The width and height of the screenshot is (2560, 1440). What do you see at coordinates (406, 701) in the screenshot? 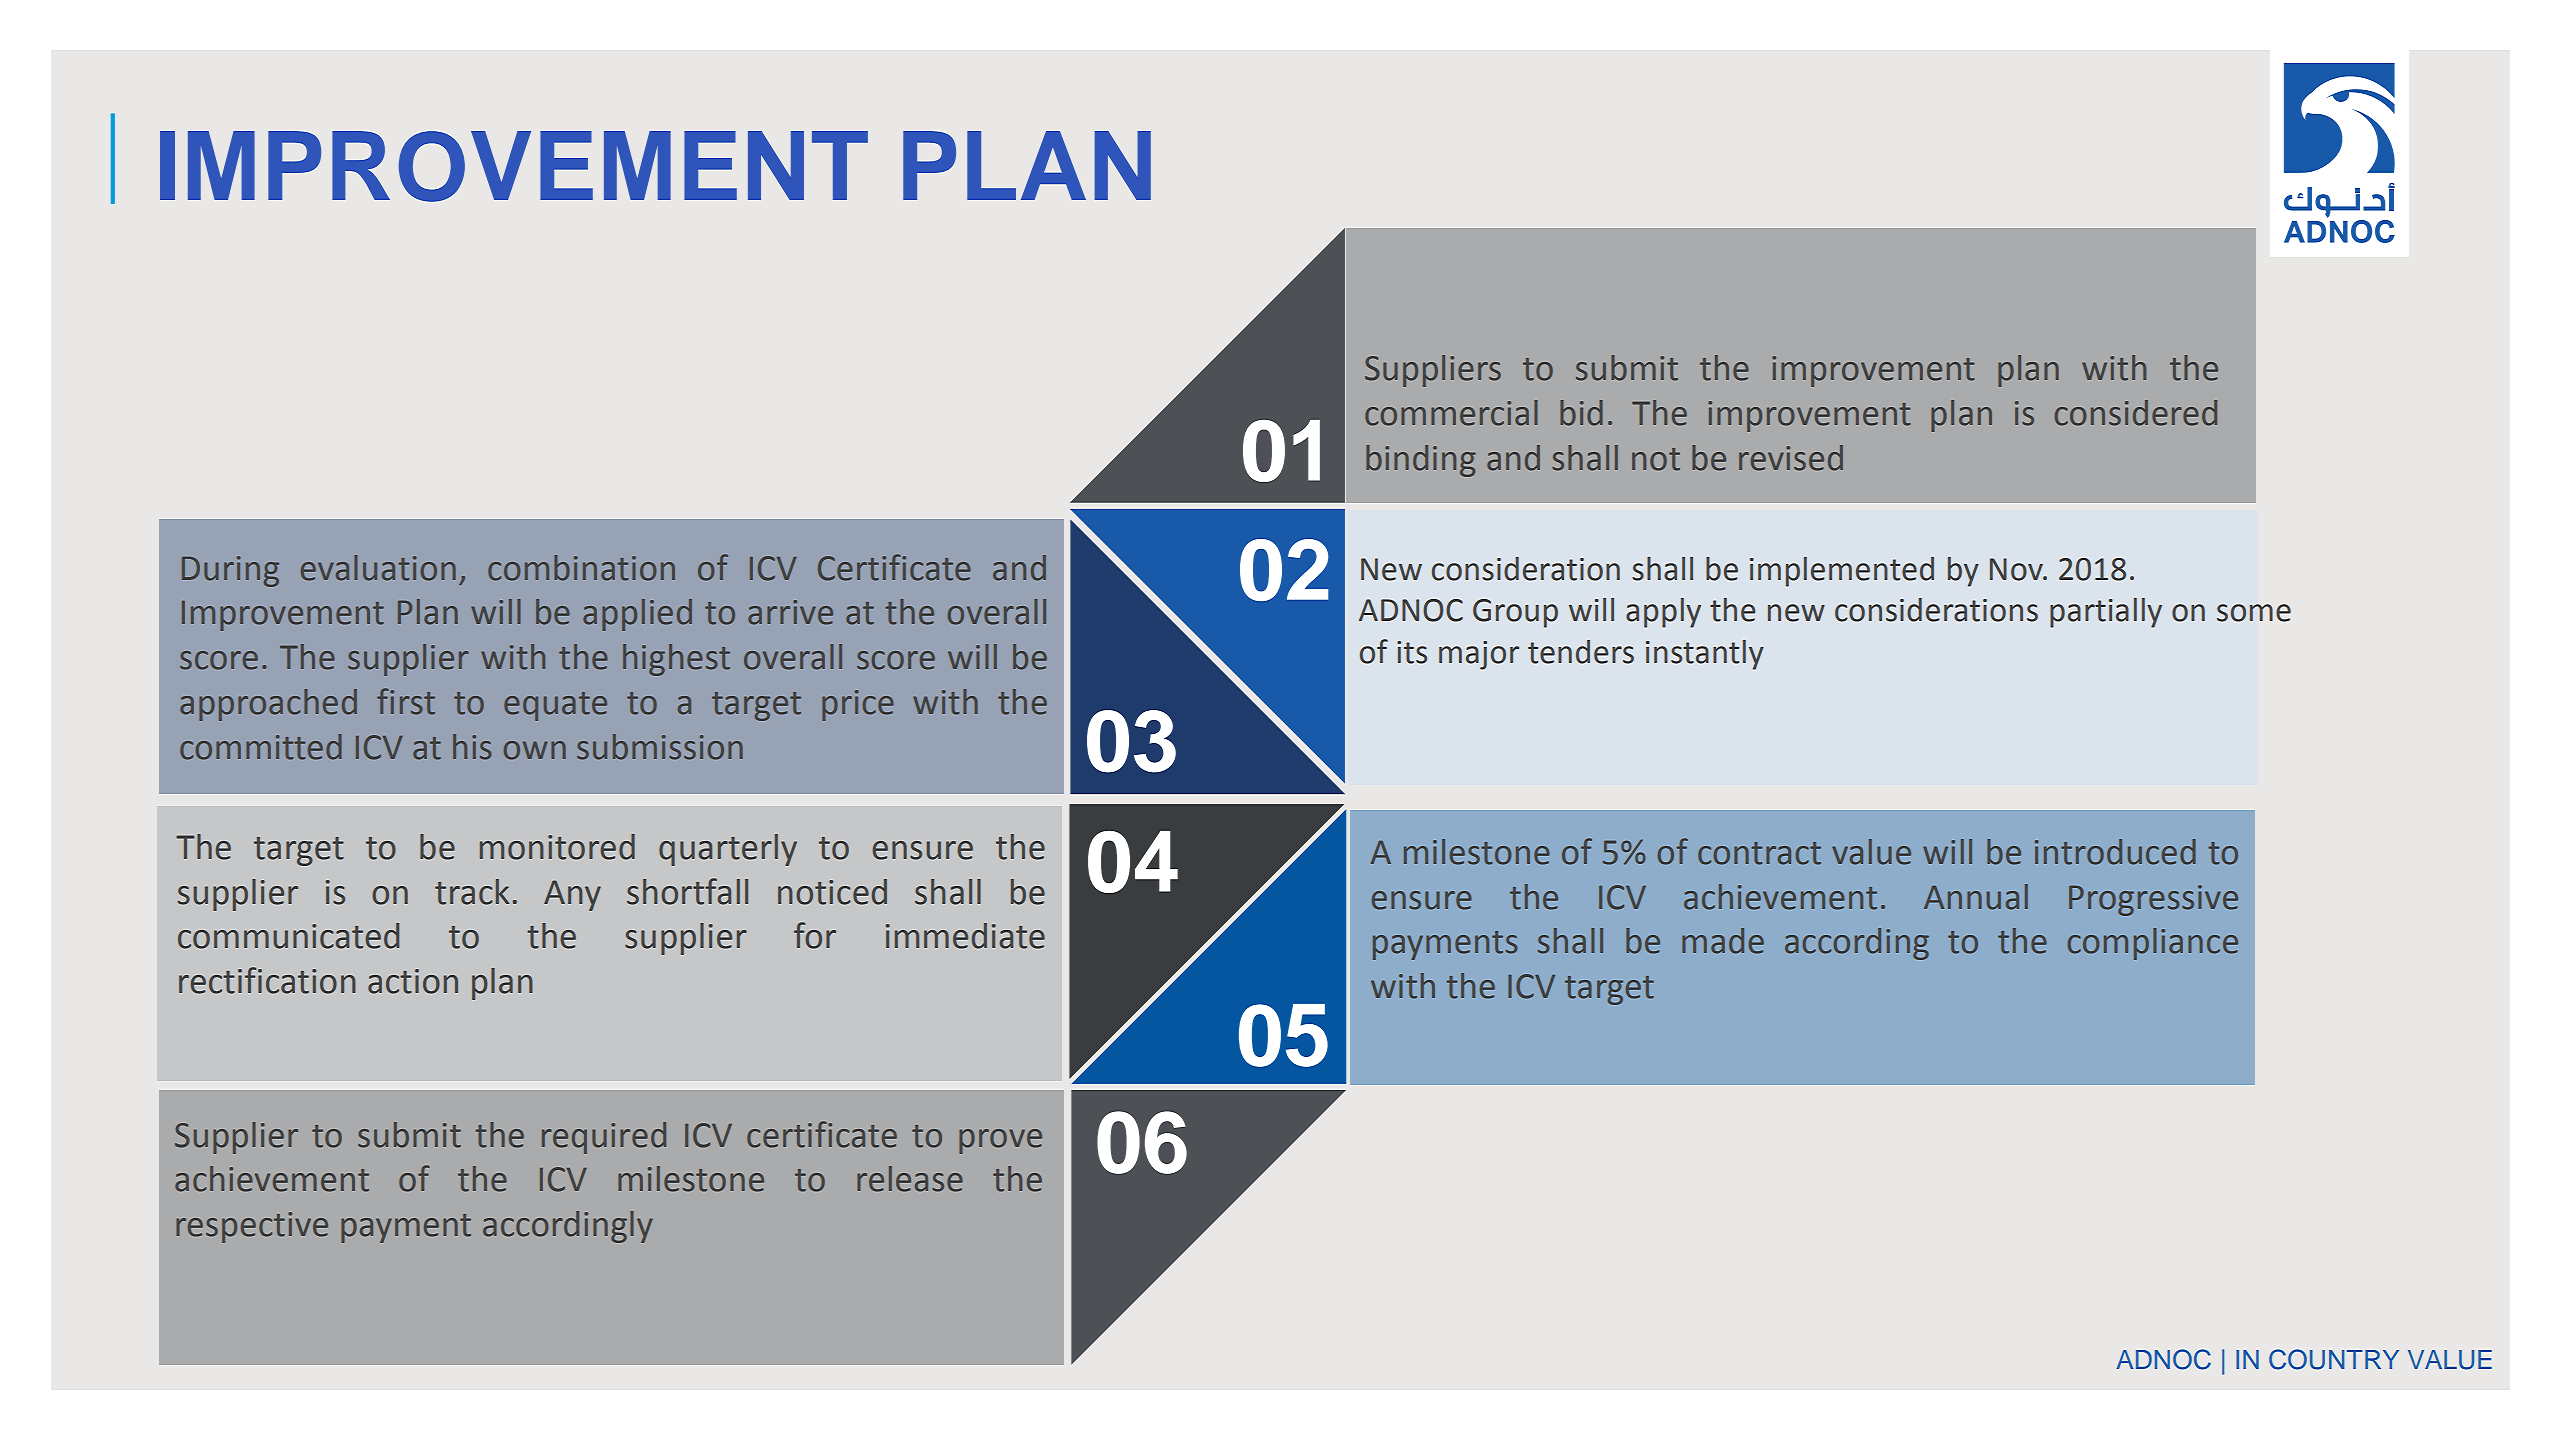
I see `first` at bounding box center [406, 701].
